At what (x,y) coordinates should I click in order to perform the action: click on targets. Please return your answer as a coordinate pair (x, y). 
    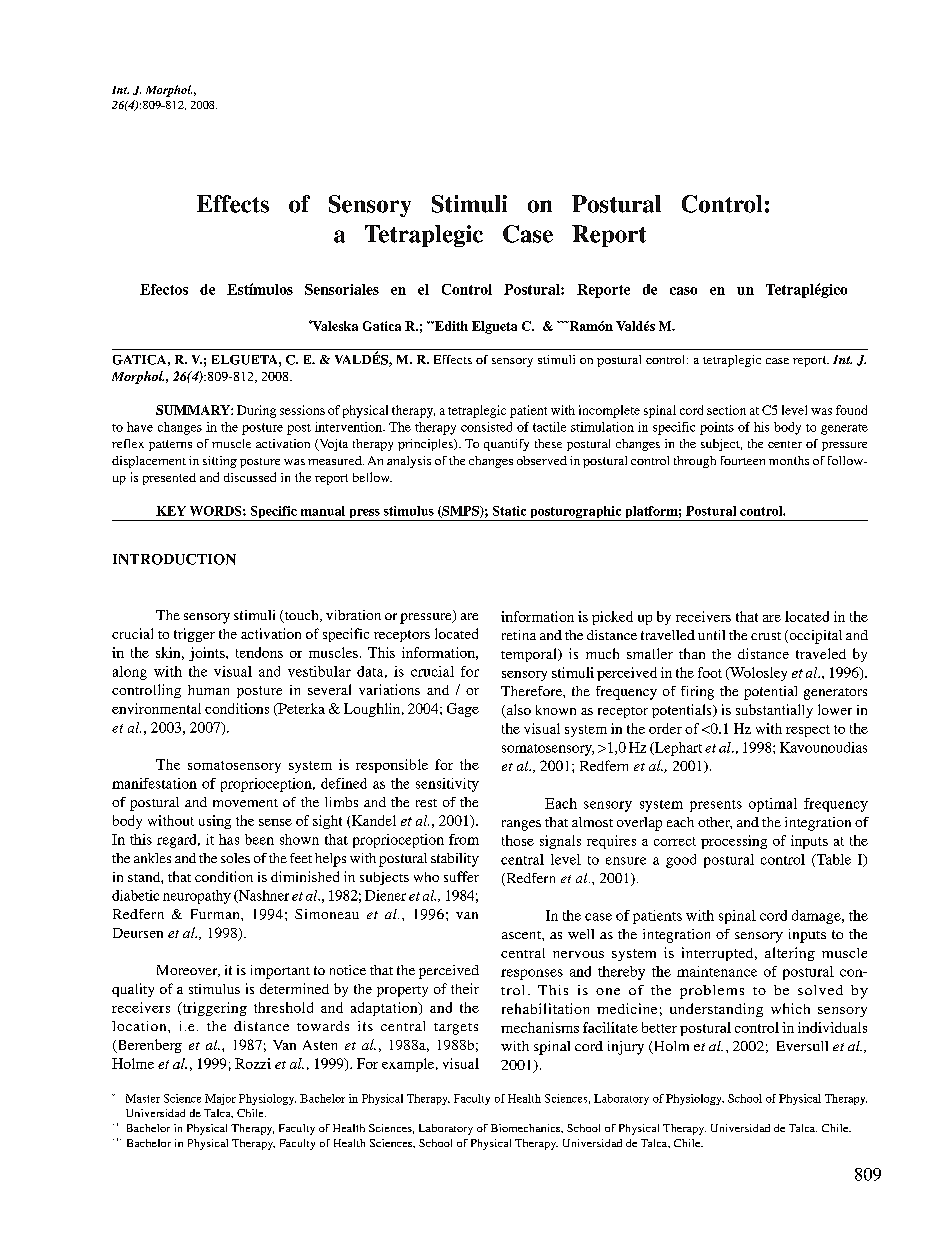
    Looking at the image, I should click on (456, 1029).
